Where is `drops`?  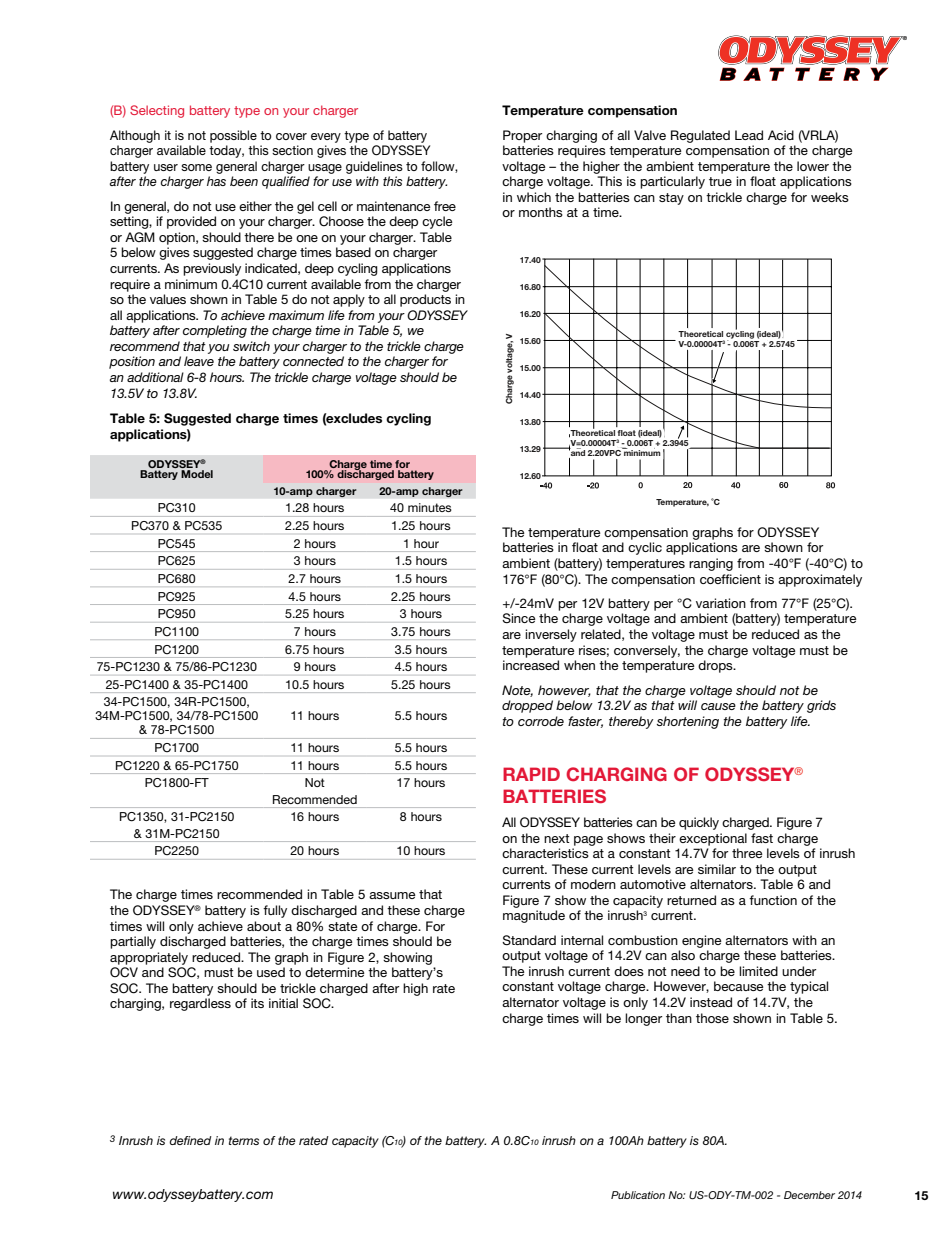
drops is located at coordinates (716, 666).
